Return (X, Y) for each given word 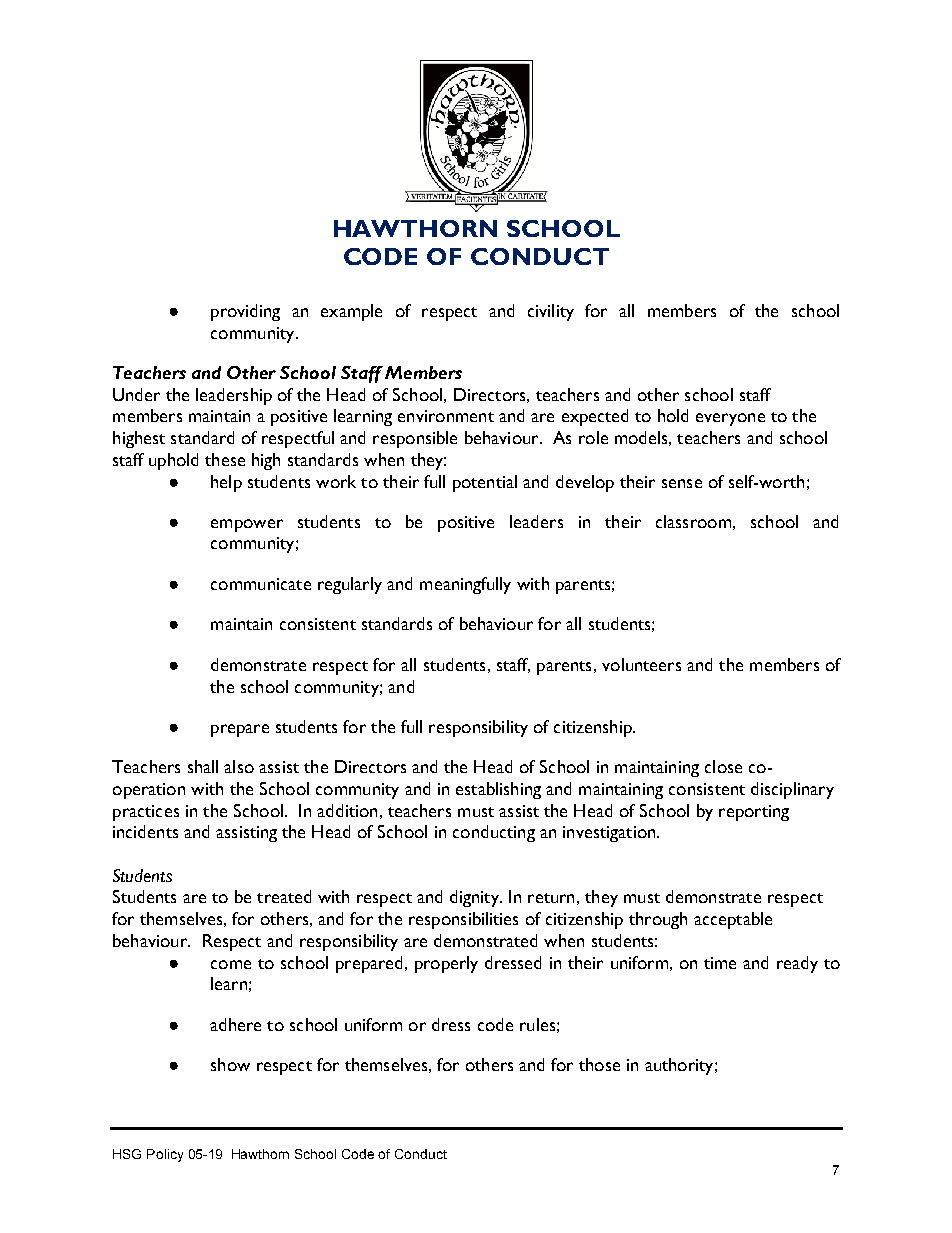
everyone (730, 419)
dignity (475, 898)
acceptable (733, 920)
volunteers (641, 664)
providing (245, 312)
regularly (350, 585)
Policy (165, 1155)
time (720, 963)
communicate (261, 584)
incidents (145, 831)
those (599, 1064)
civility (551, 312)
